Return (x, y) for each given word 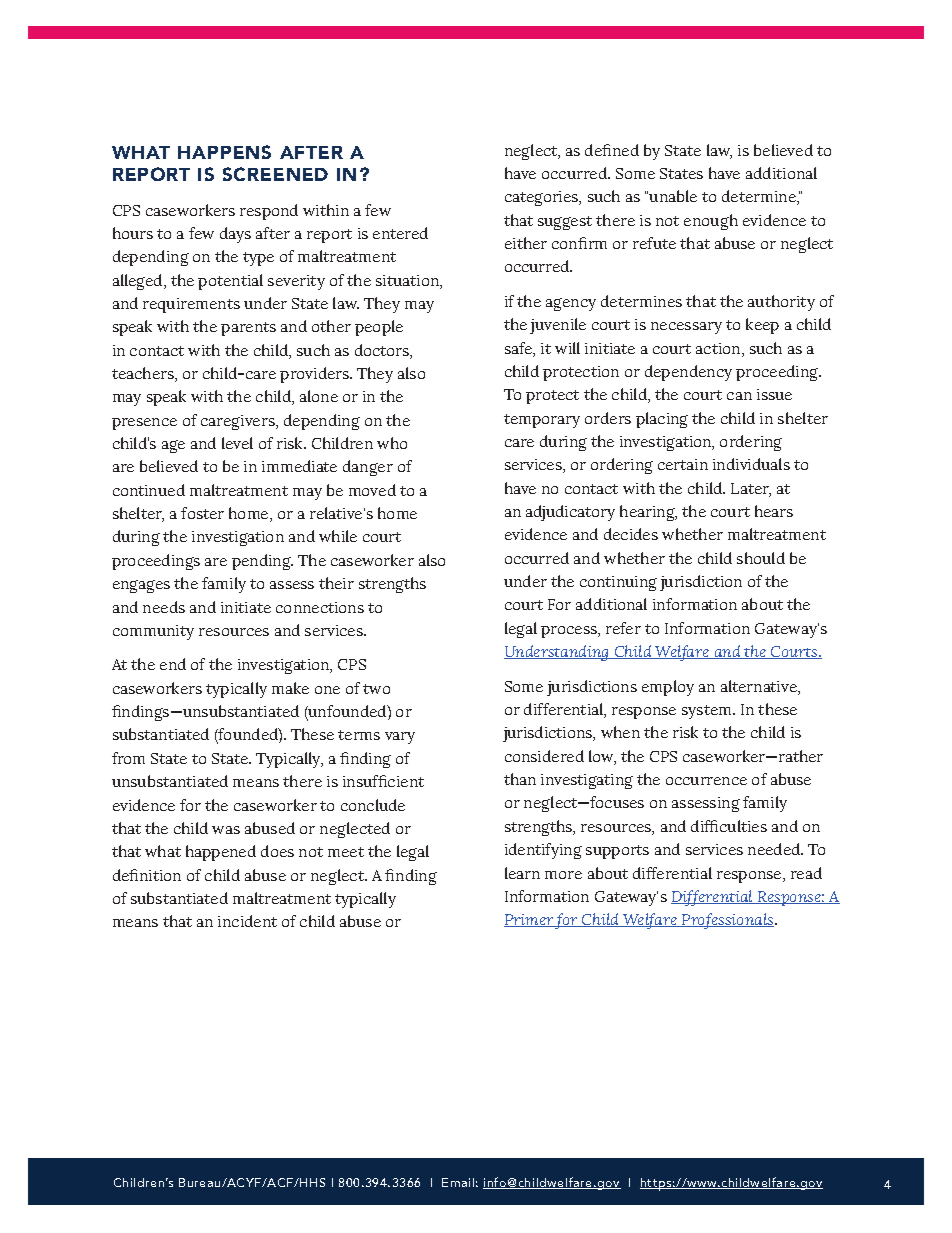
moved (372, 490)
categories (543, 198)
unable (673, 196)
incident (247, 921)
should (761, 558)
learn (522, 873)
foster (202, 513)
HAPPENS (224, 152)
